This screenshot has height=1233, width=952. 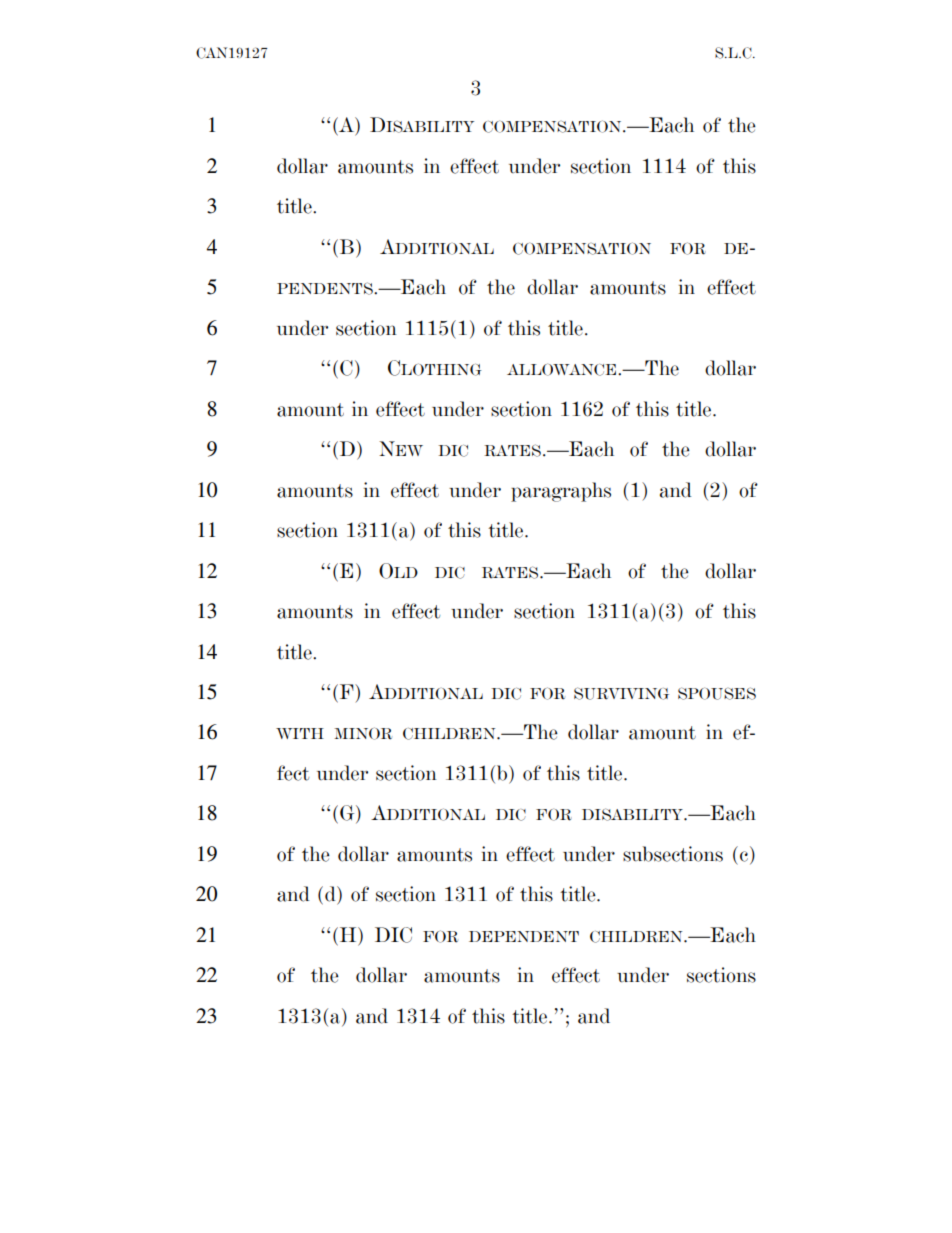 I want to click on DEPENDENT, so click(x=524, y=936).
